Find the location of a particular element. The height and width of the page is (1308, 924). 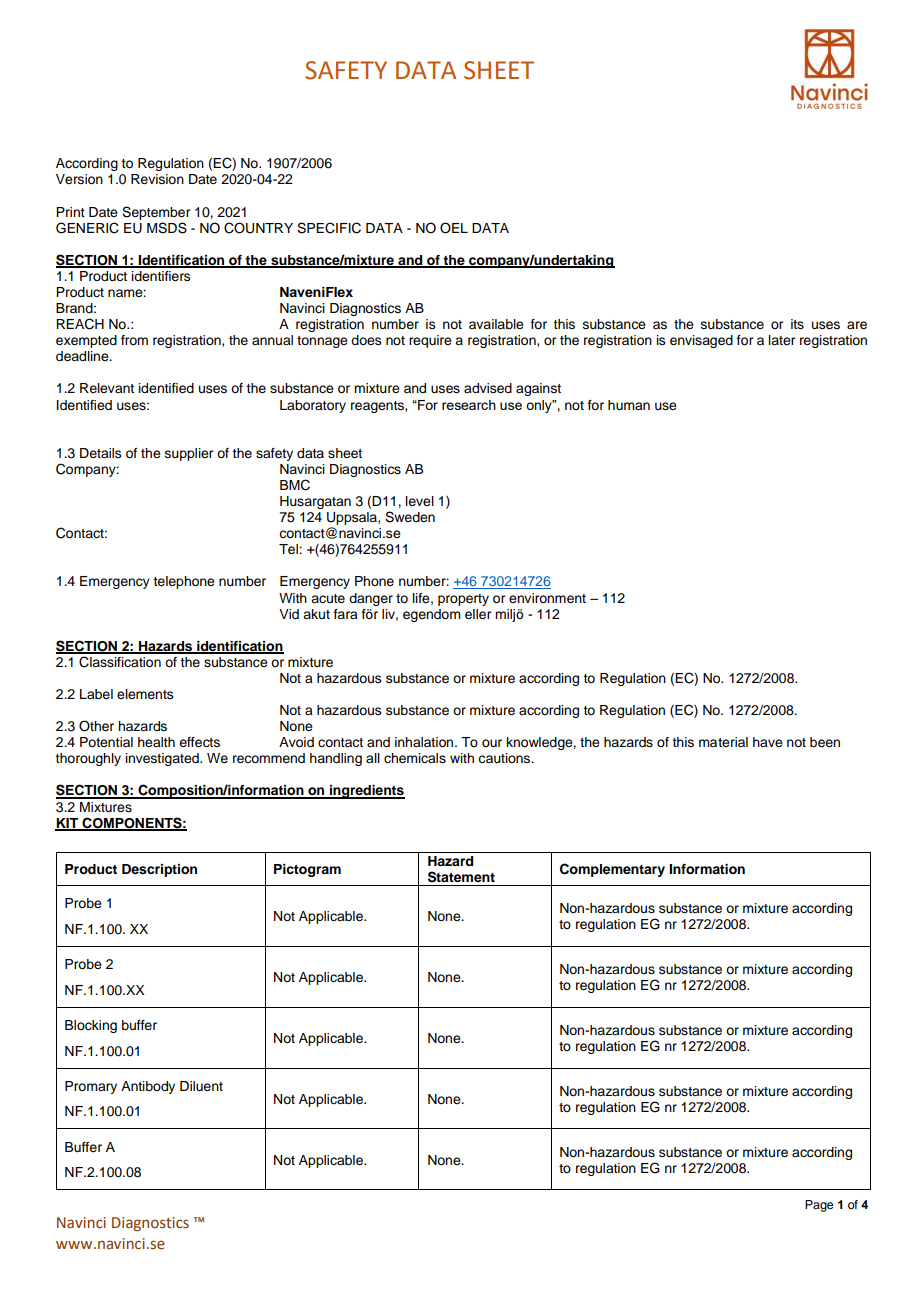

our is located at coordinates (492, 743).
